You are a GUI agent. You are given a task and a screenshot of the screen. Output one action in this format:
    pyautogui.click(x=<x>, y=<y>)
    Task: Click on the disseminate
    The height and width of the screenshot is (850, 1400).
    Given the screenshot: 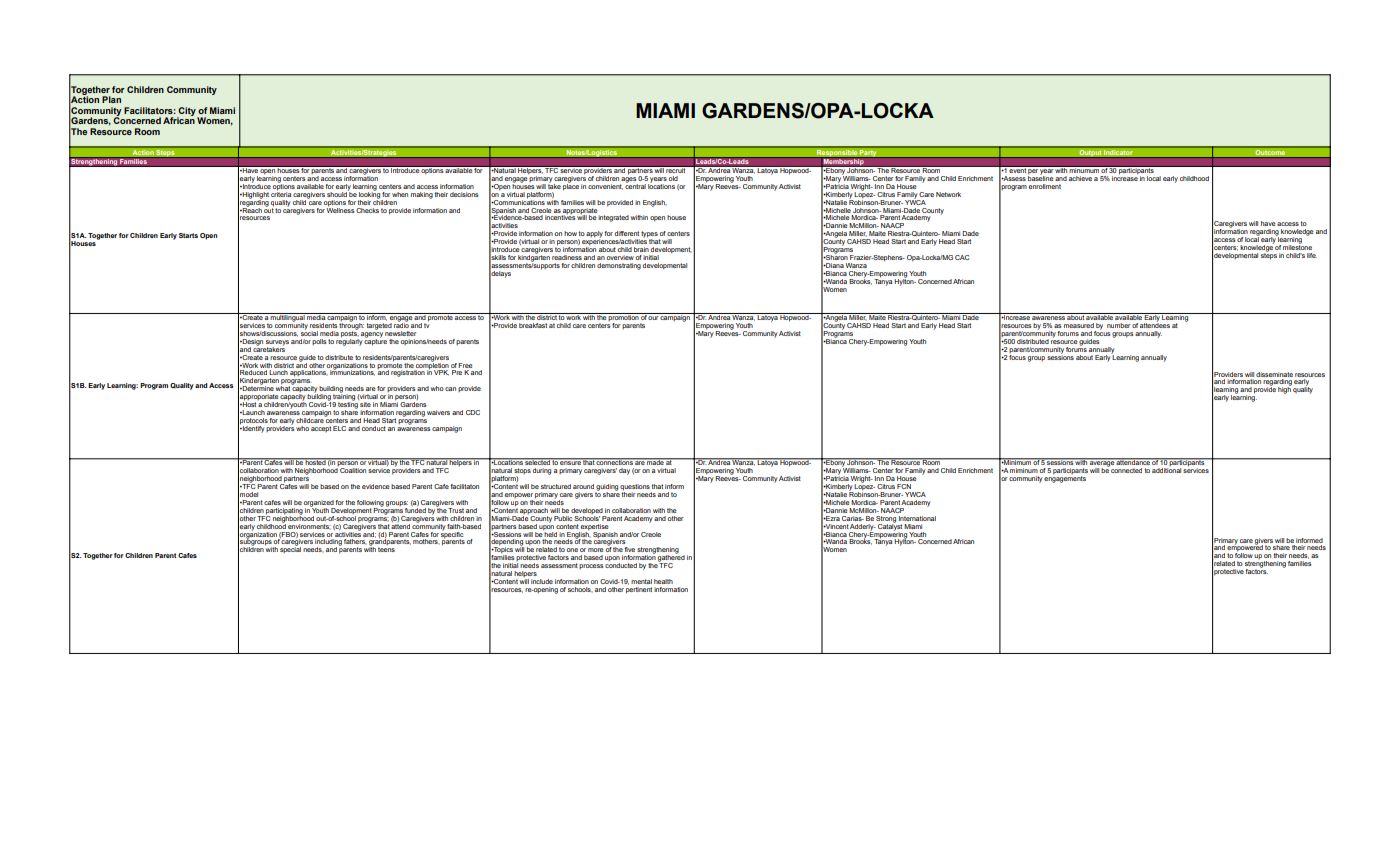 What is the action you would take?
    pyautogui.click(x=1274, y=374)
